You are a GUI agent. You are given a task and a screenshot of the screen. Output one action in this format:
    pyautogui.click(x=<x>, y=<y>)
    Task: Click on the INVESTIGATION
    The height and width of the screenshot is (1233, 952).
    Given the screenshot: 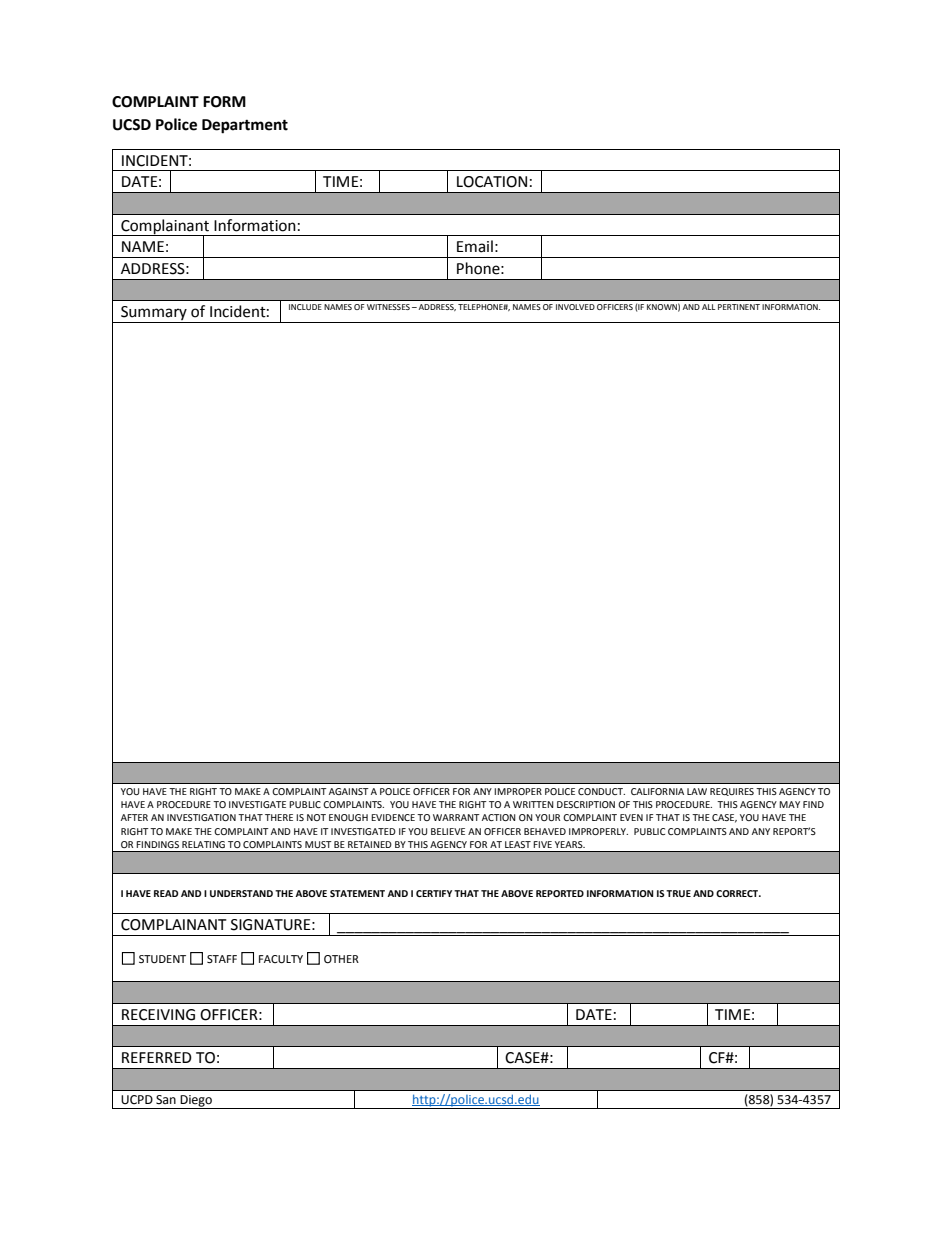 What is the action you would take?
    pyautogui.click(x=201, y=817)
